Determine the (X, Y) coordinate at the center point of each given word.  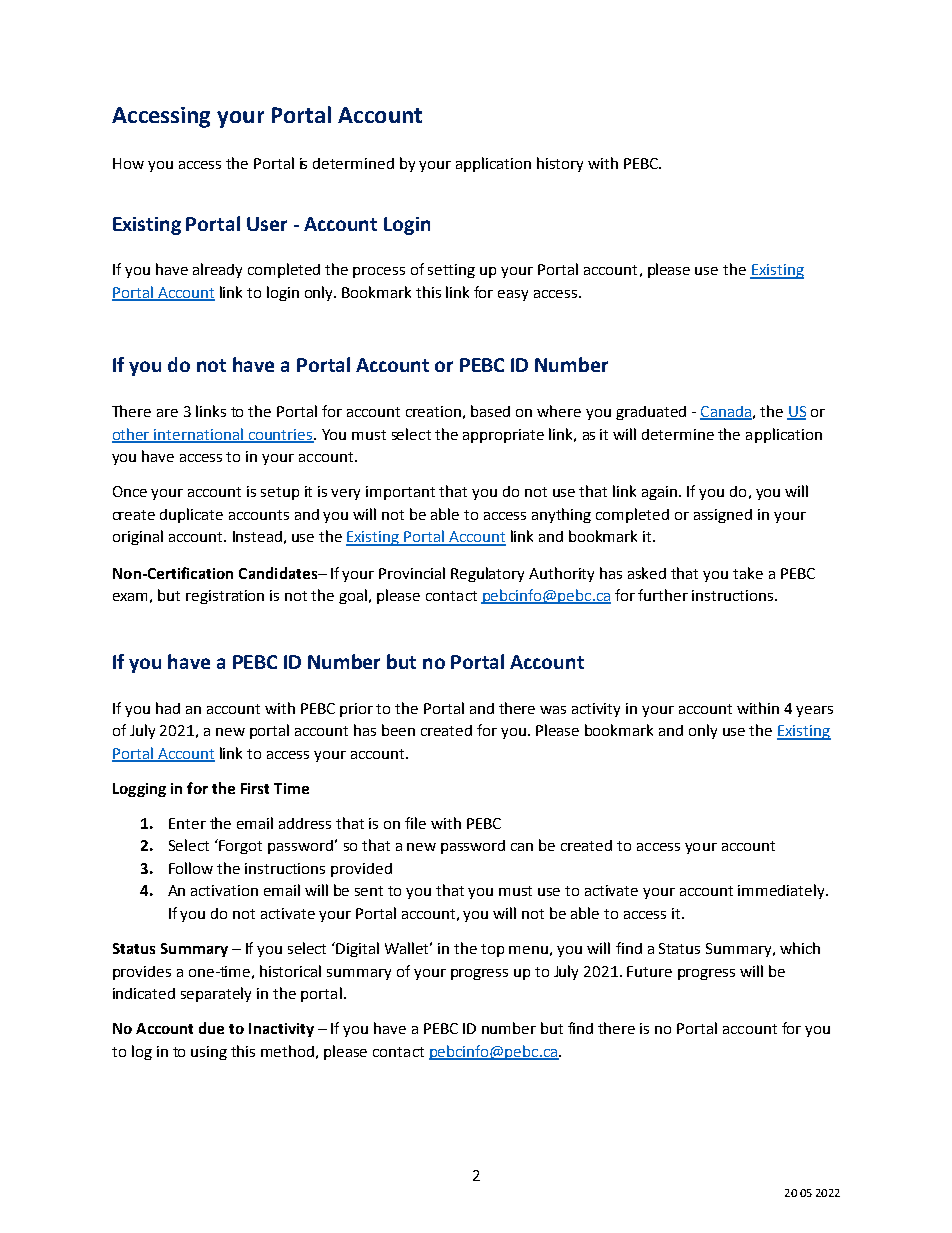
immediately (782, 891)
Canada (726, 413)
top (492, 950)
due (211, 1028)
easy (513, 295)
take (748, 573)
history (560, 164)
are (167, 413)
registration (225, 597)
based (490, 411)
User (267, 224)
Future (649, 971)
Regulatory (487, 574)
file (415, 823)
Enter (187, 823)
